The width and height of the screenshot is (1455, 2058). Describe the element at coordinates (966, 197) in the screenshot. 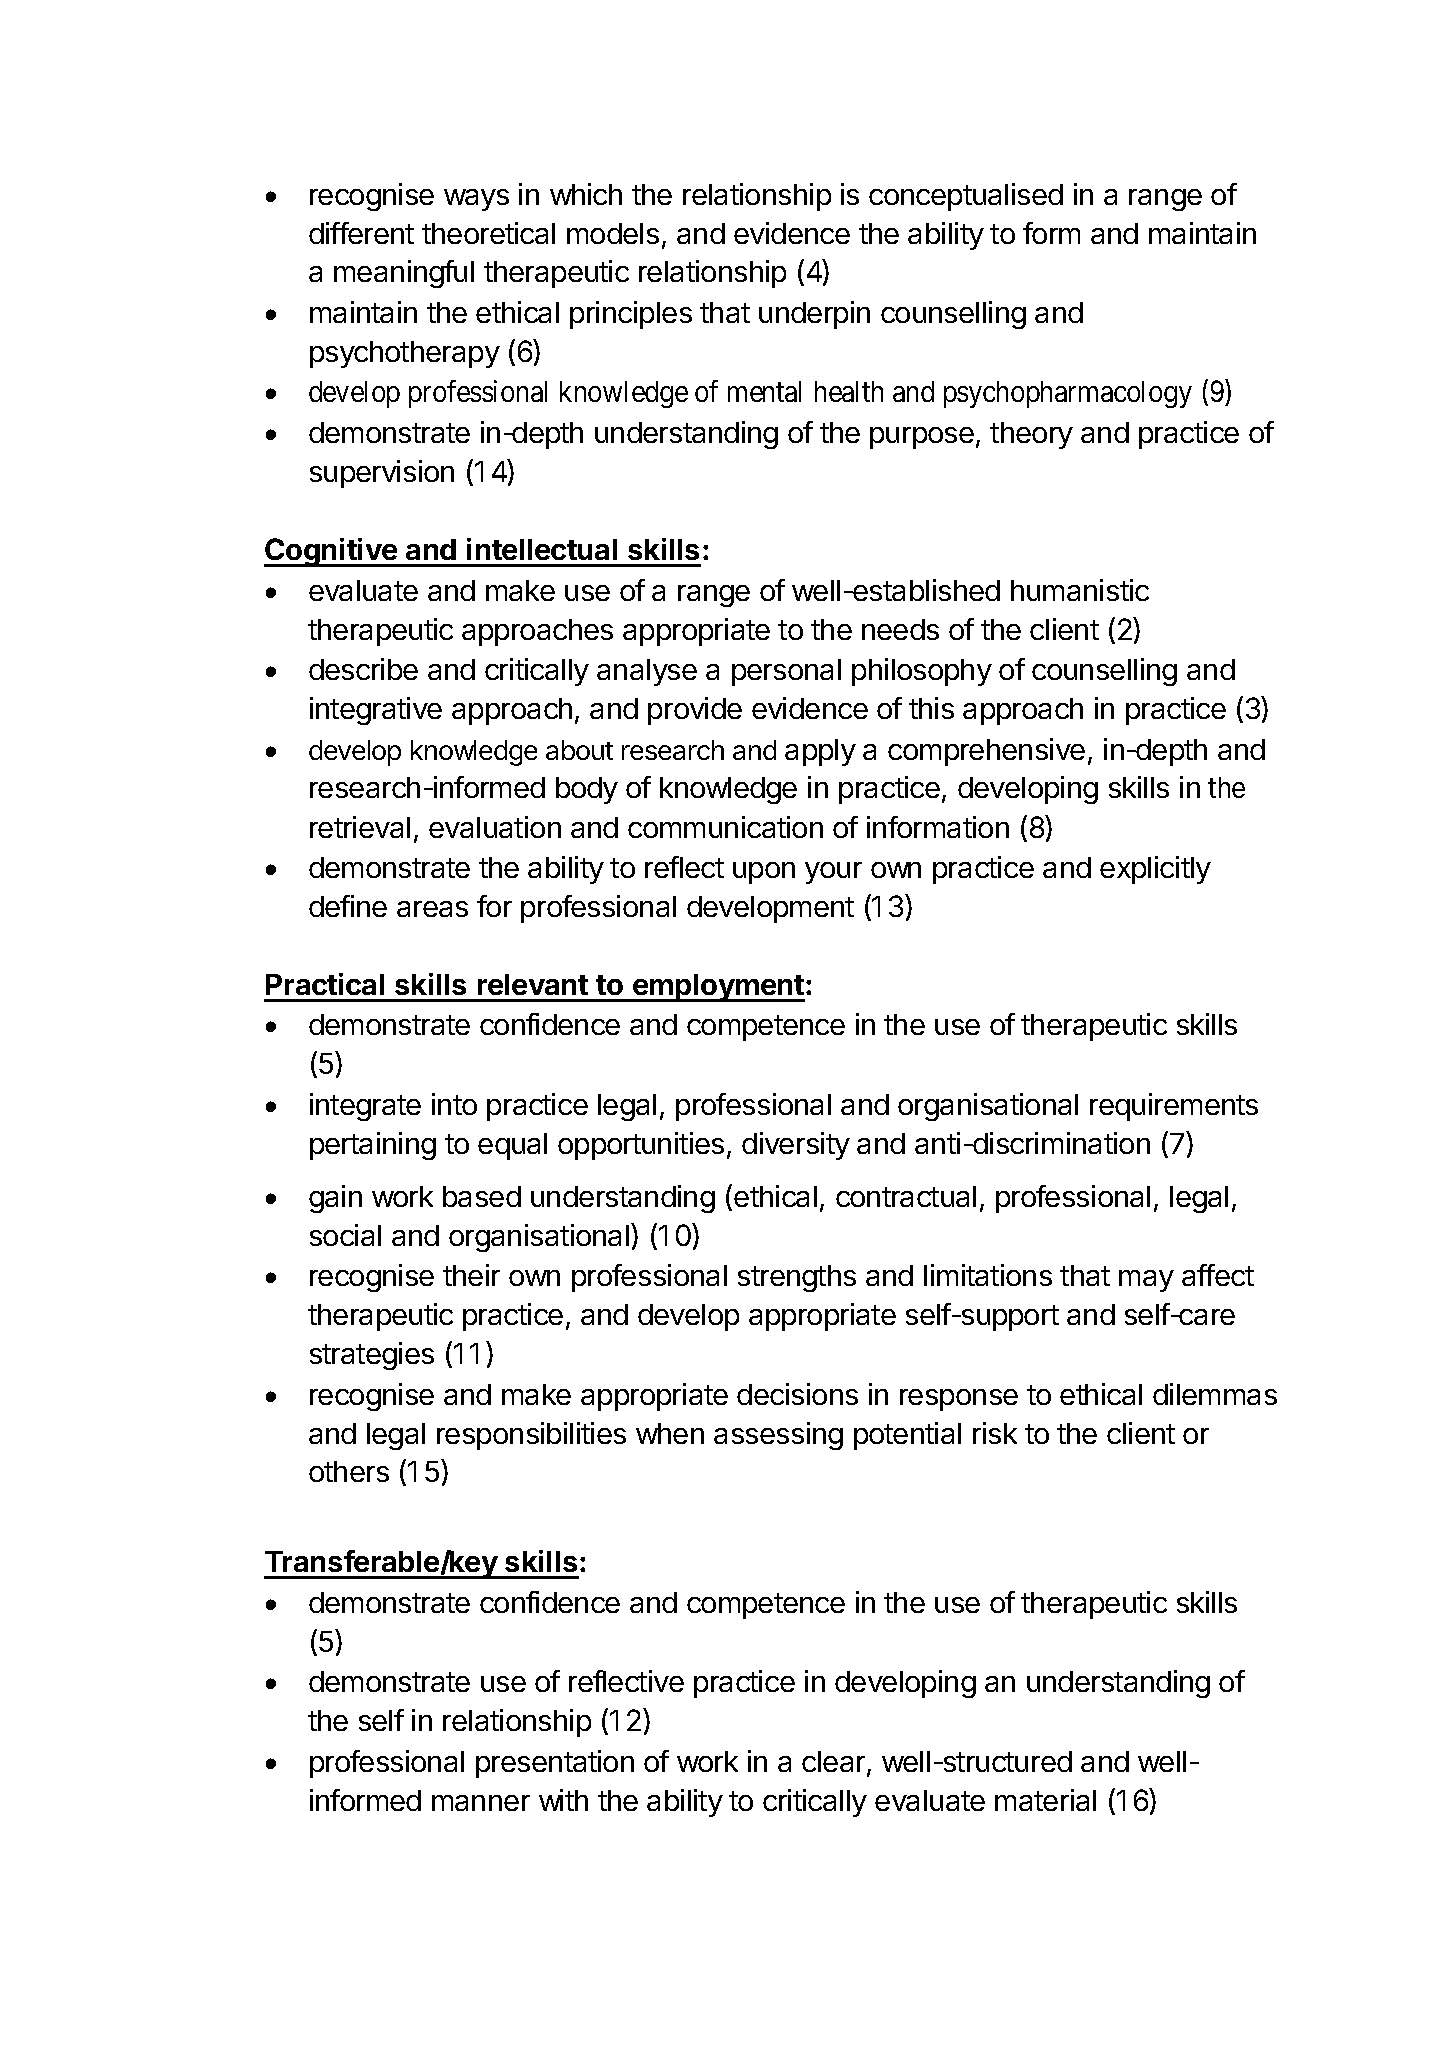

I see `conceptualised` at that location.
